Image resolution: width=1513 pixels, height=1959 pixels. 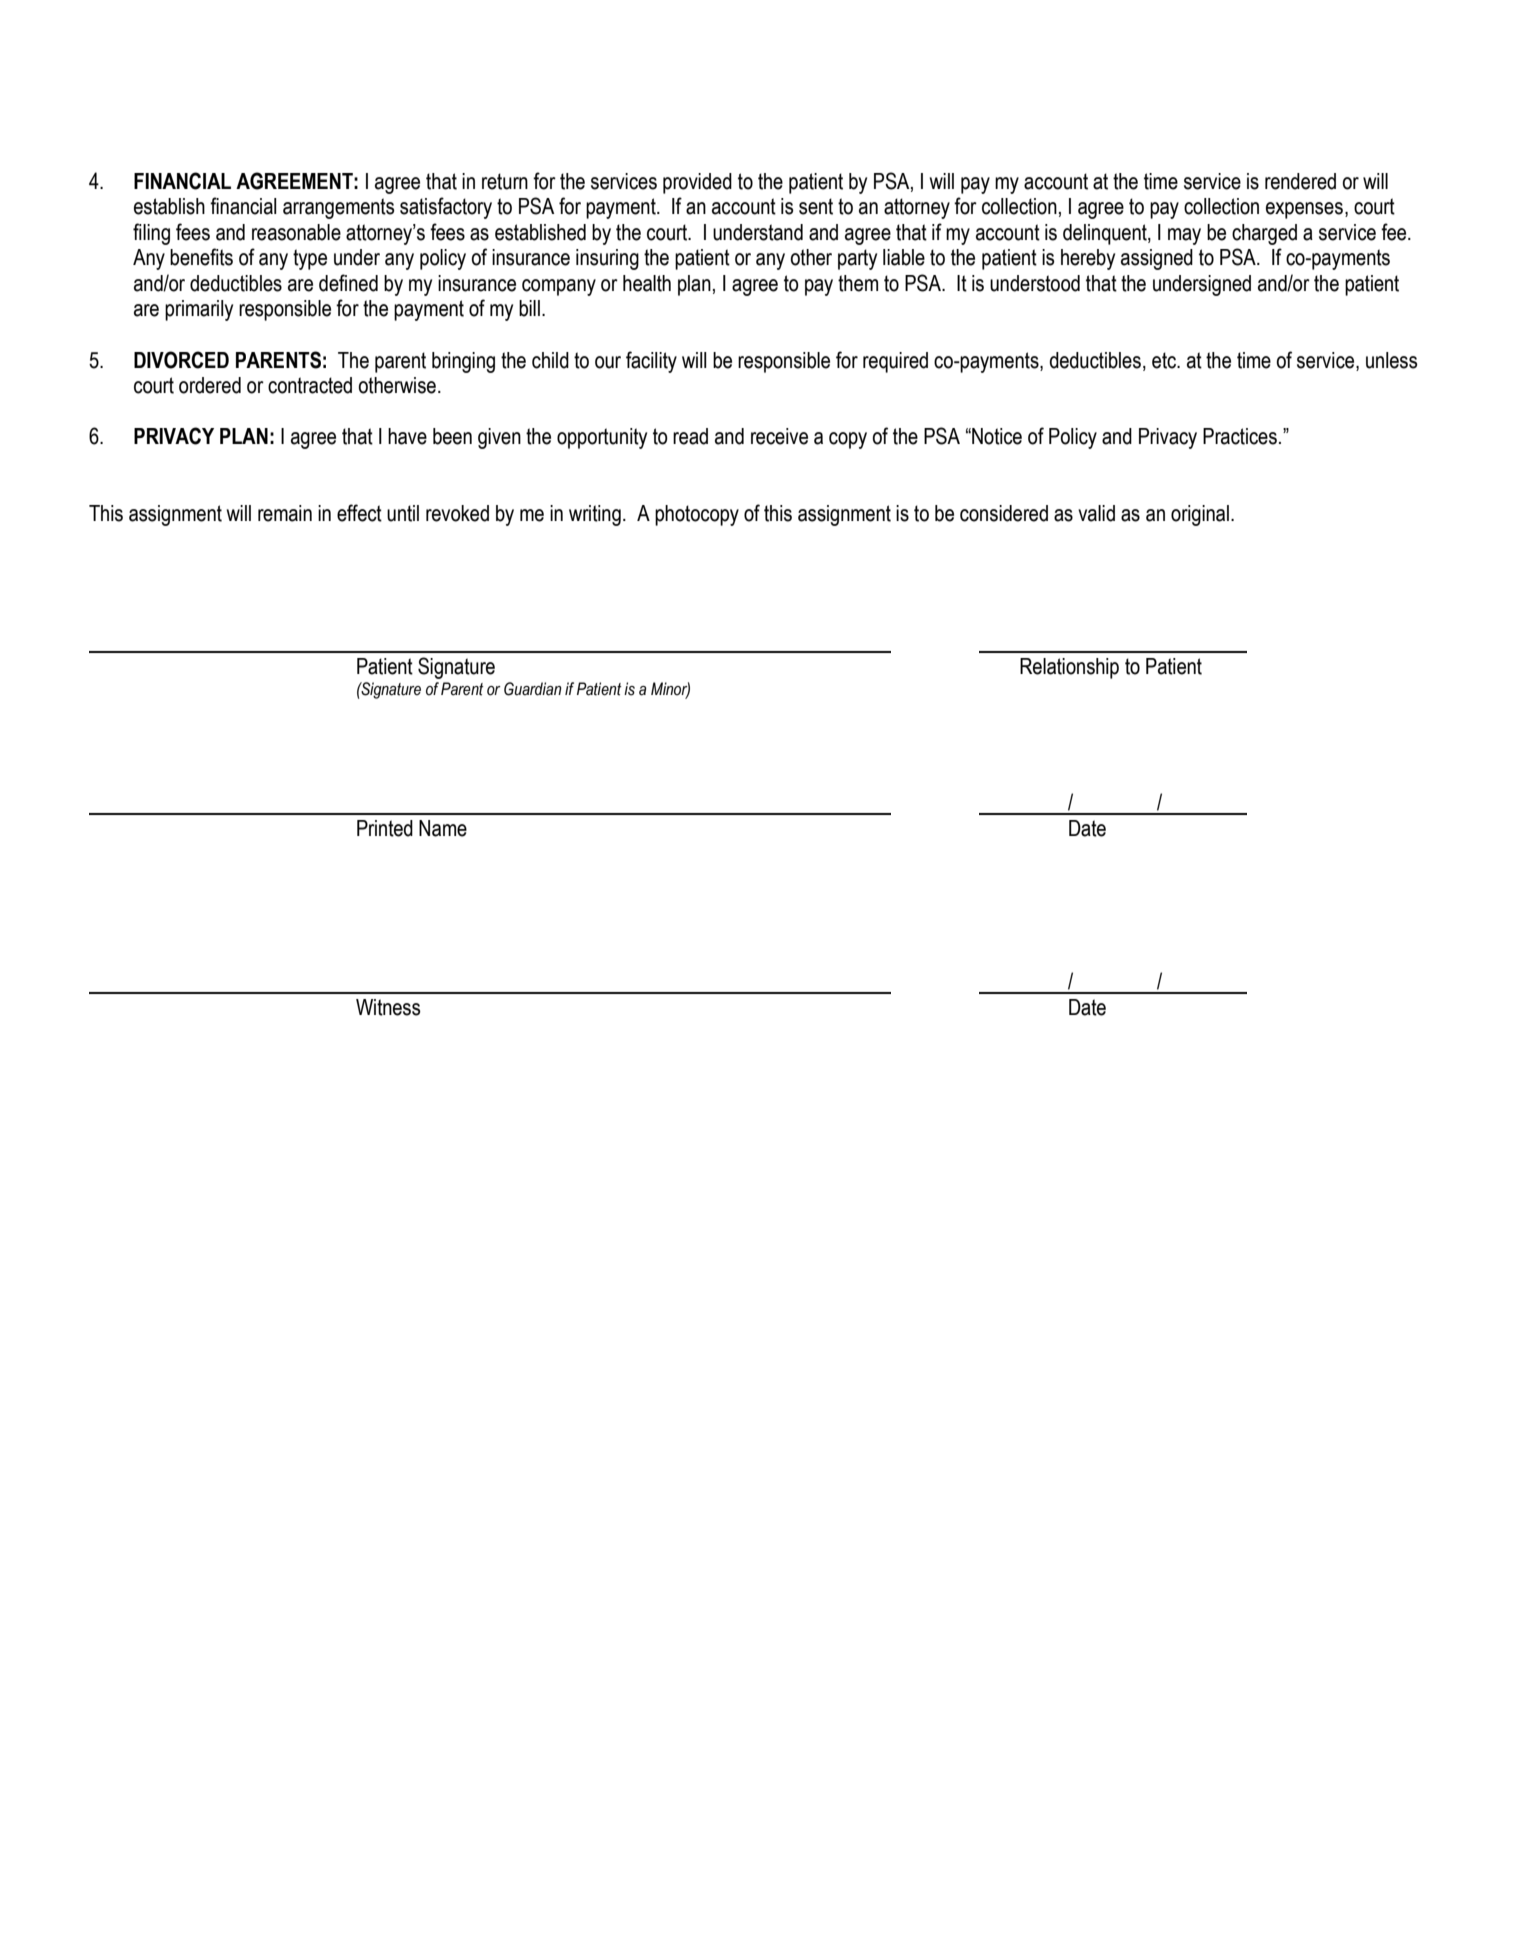 I want to click on receive, so click(x=779, y=436).
